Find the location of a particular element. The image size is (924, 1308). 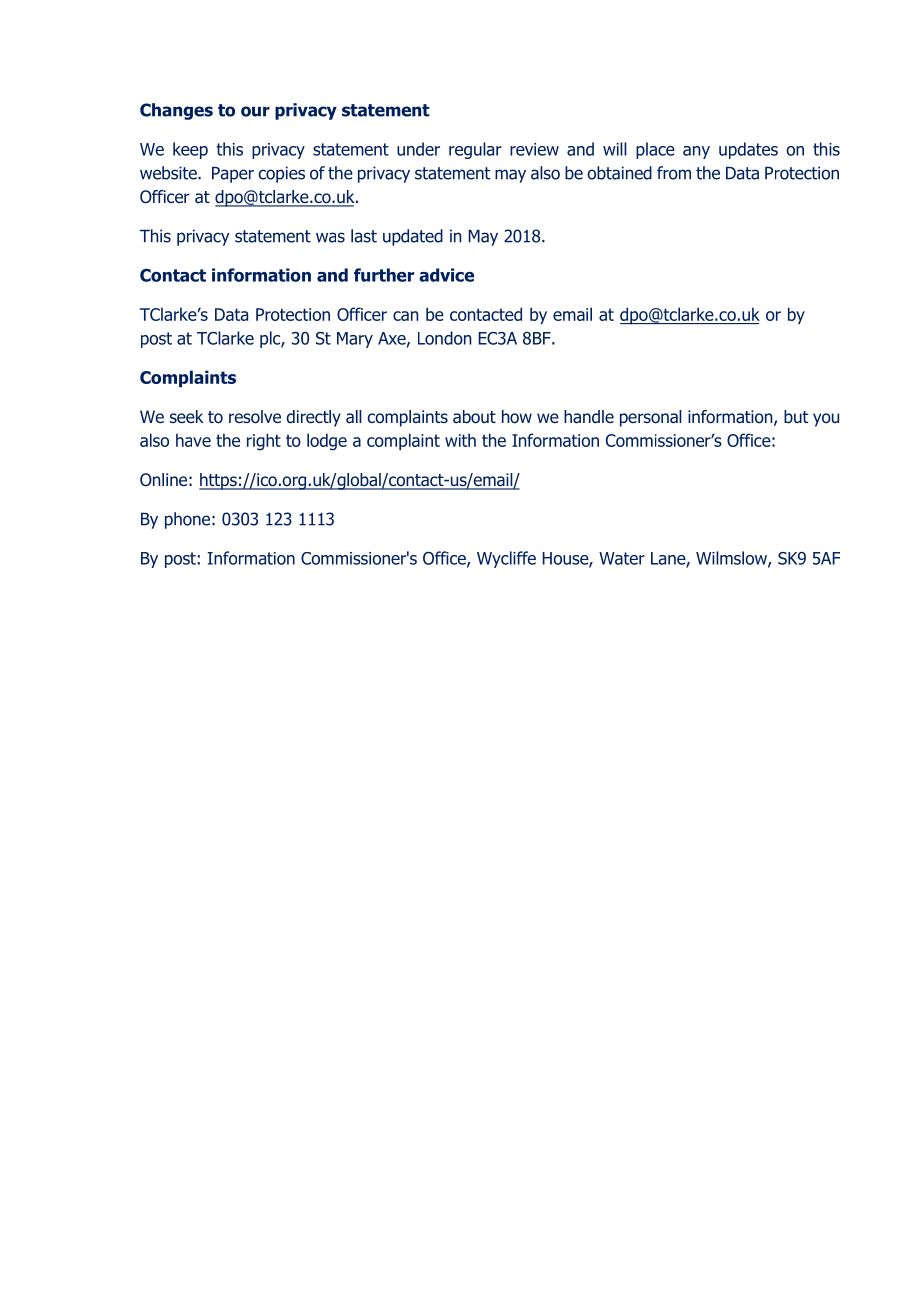

Water is located at coordinates (622, 558).
